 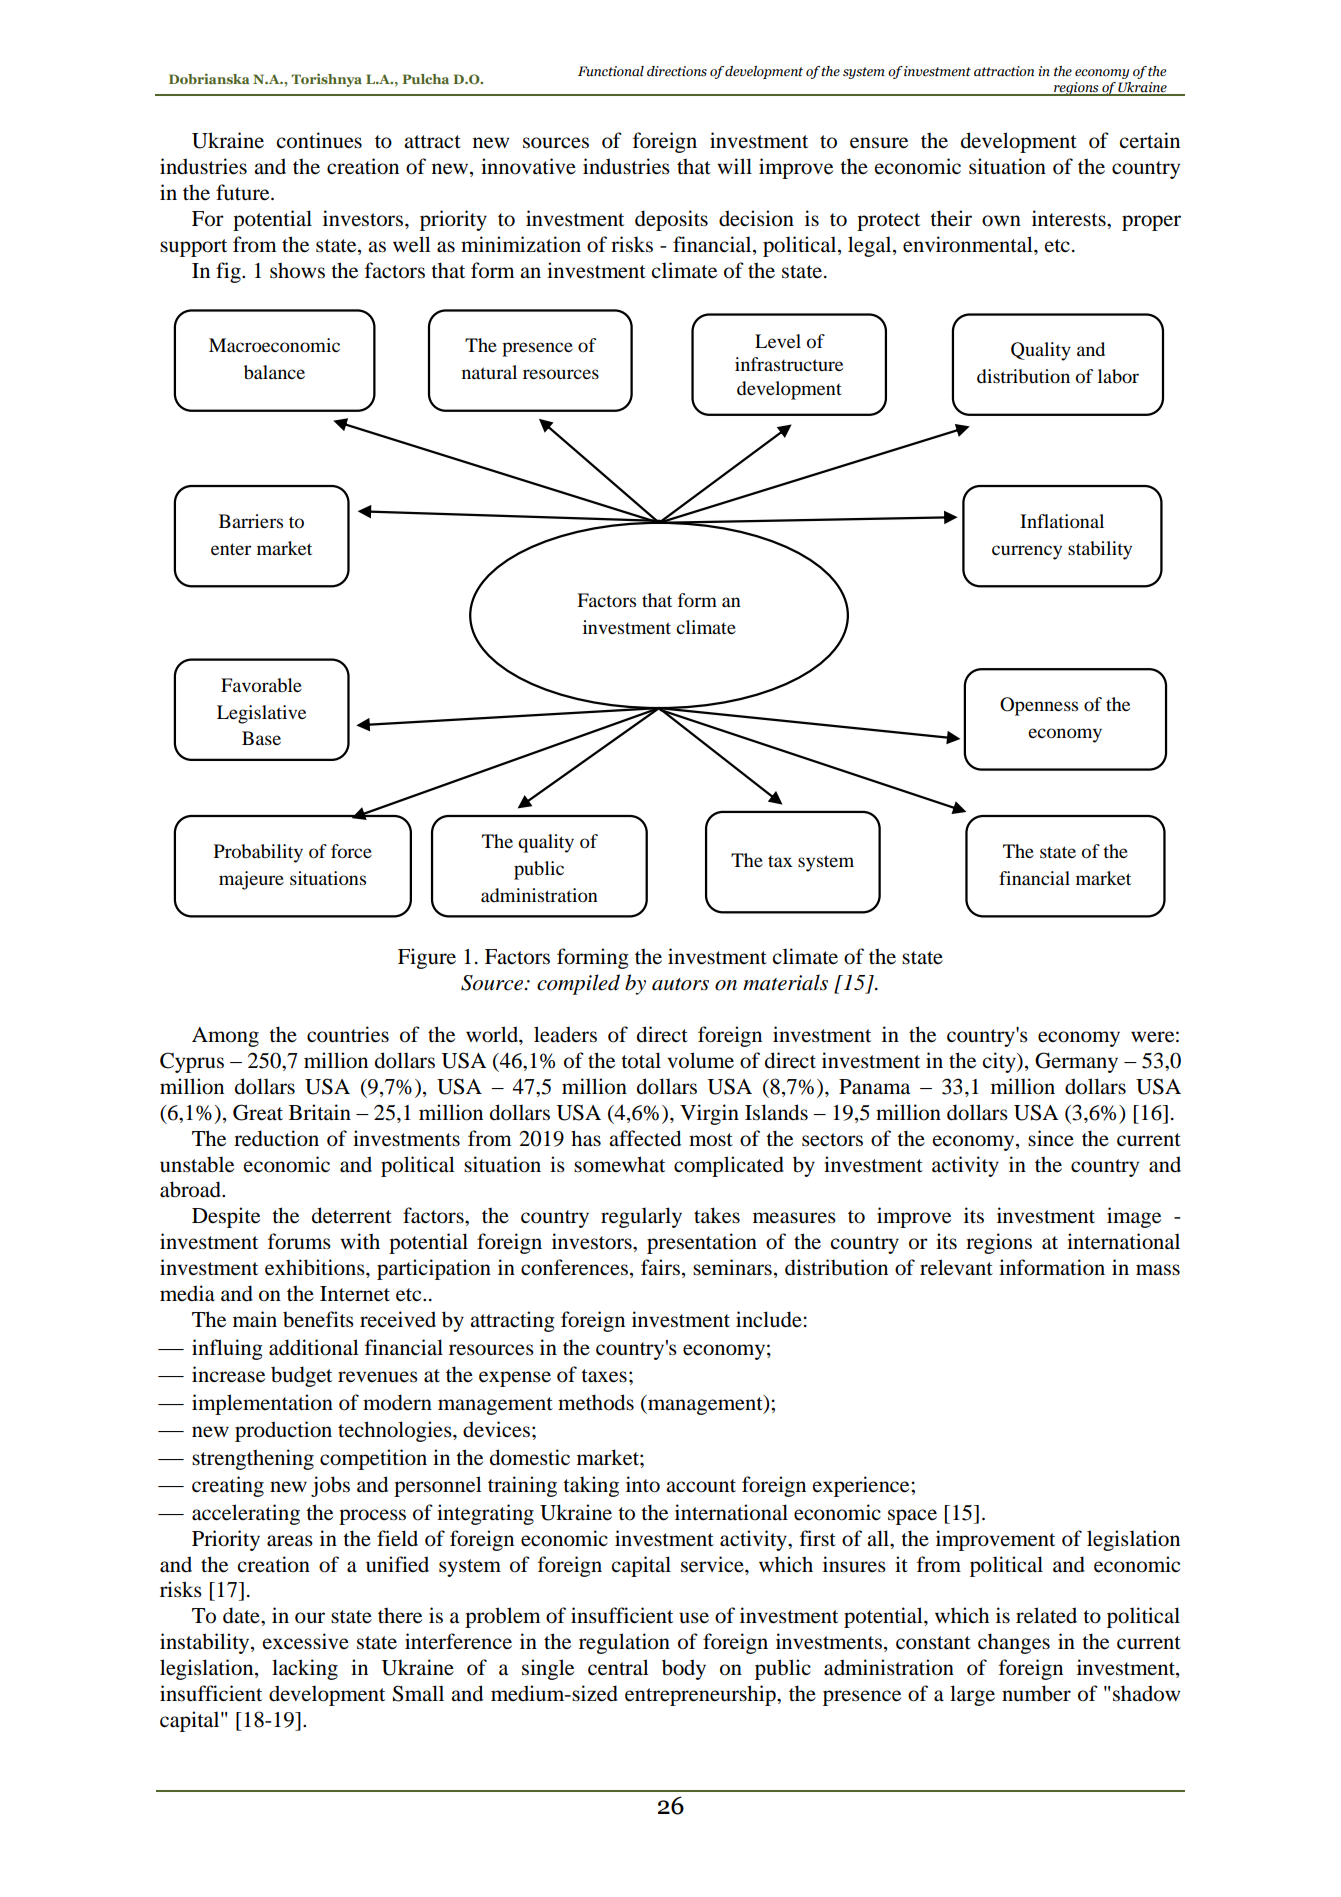 What do you see at coordinates (1149, 140) in the screenshot?
I see `certain` at bounding box center [1149, 140].
